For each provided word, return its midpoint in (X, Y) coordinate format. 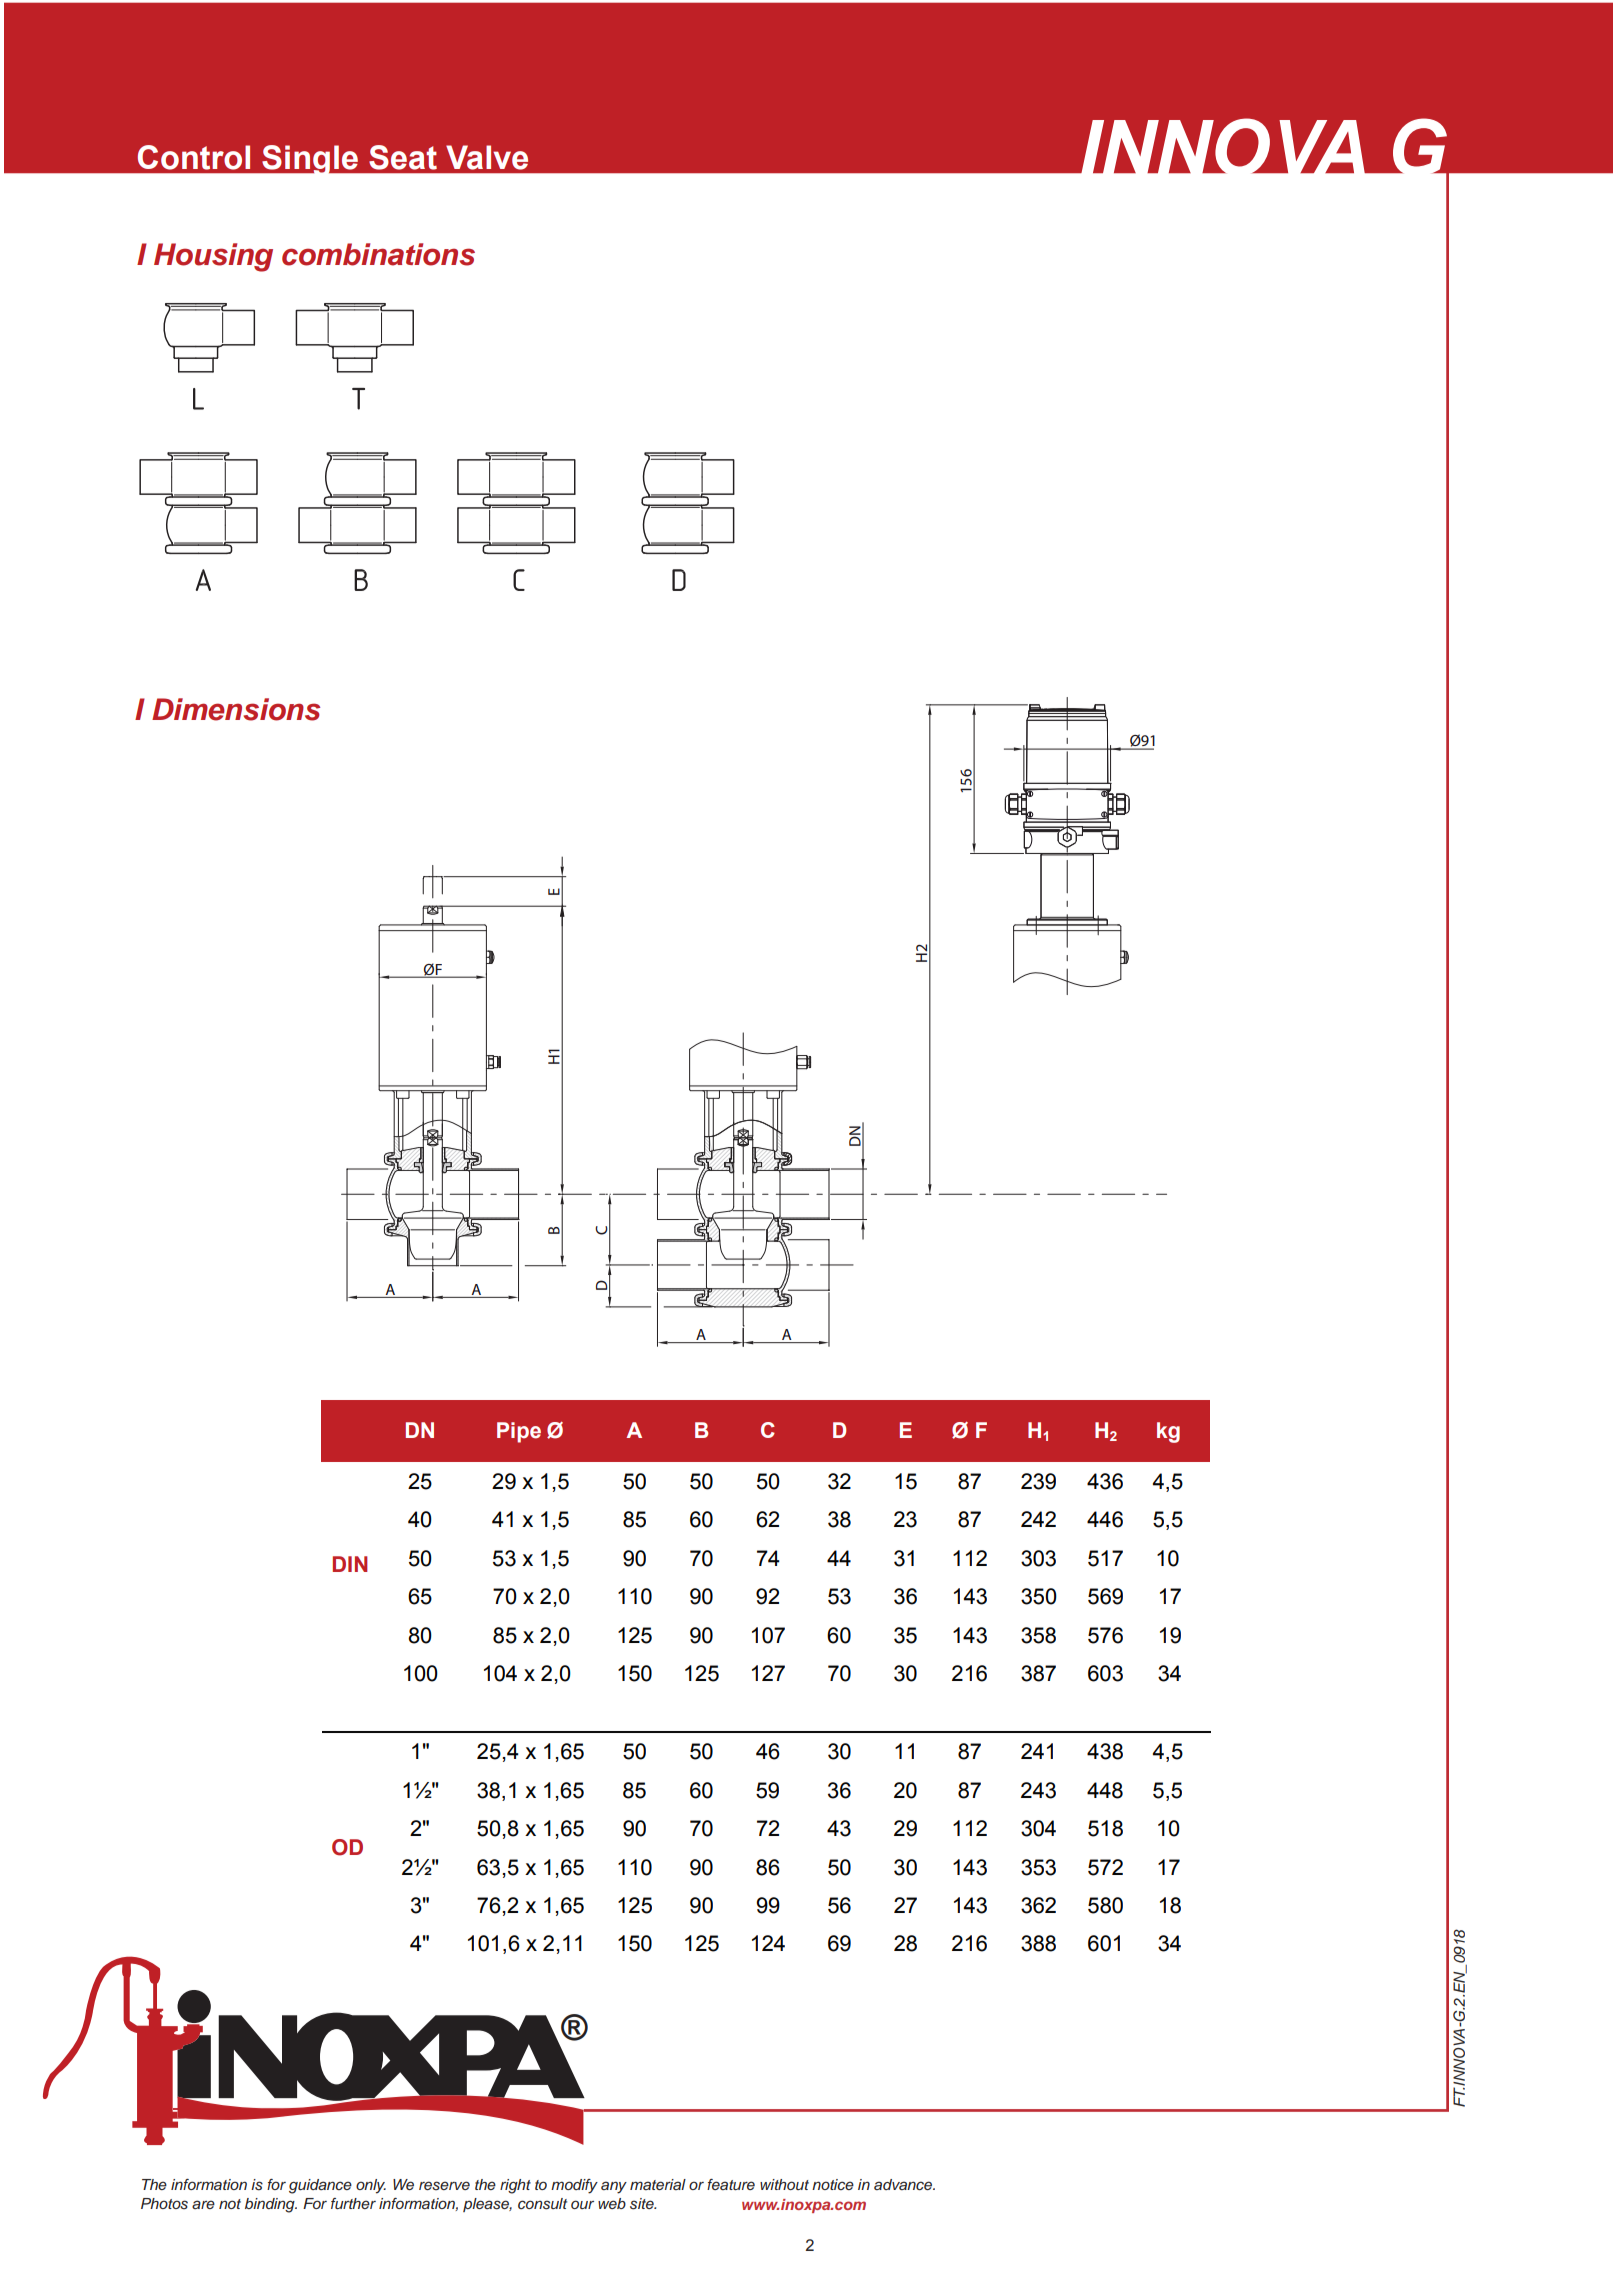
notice (833, 2184)
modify (574, 2186)
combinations (378, 254)
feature (731, 2184)
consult (542, 2204)
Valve (487, 157)
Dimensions (236, 709)
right (515, 2186)
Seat (403, 157)
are (203, 2204)
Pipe (519, 1432)
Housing (213, 257)
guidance (320, 2186)
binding (271, 2205)
